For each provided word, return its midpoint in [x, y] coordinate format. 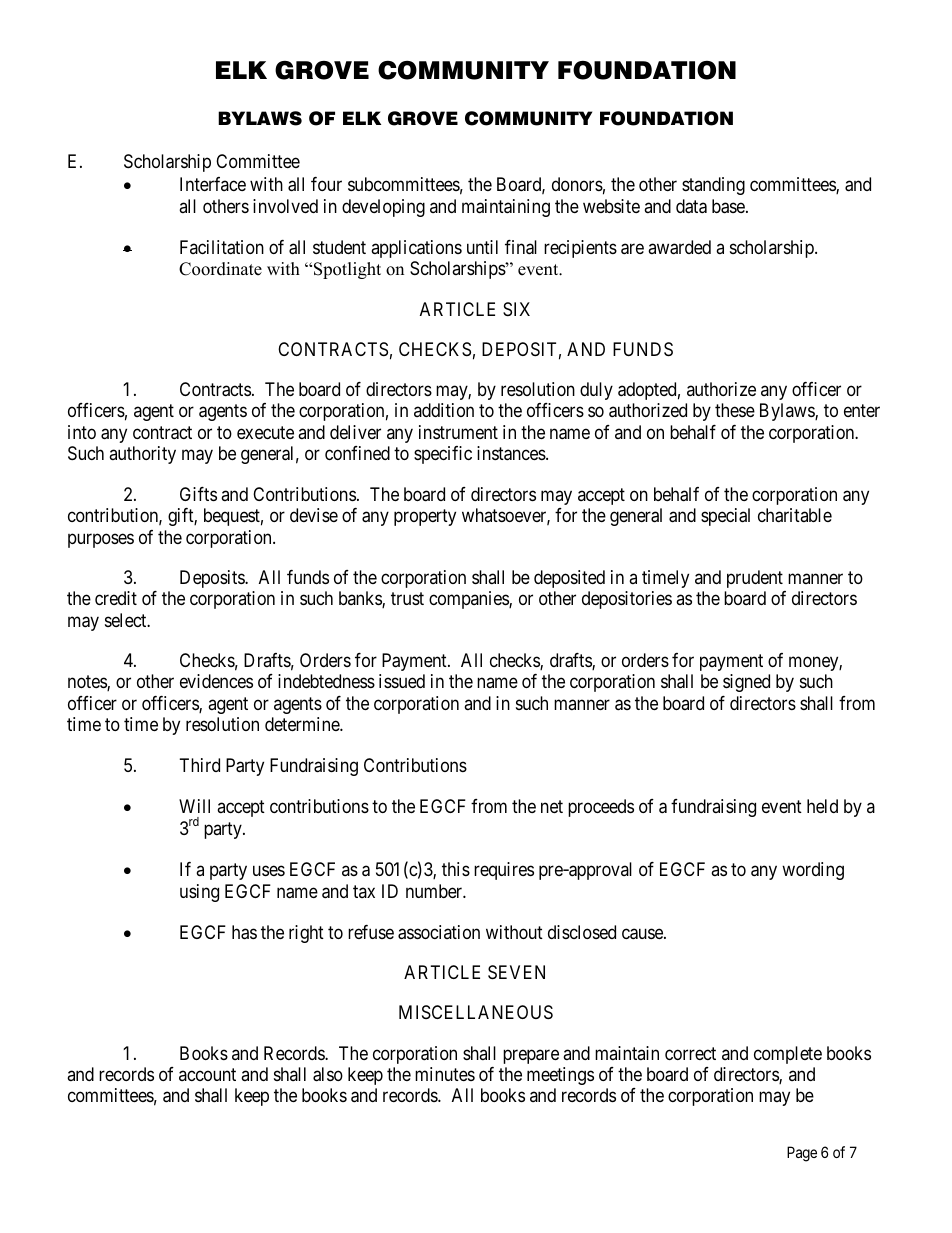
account [207, 1074]
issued [402, 681]
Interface [213, 184]
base [729, 206]
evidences [216, 681]
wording [813, 871]
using [199, 893]
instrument [458, 432]
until [482, 247]
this [456, 869]
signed [746, 683]
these [735, 410]
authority [142, 455]
